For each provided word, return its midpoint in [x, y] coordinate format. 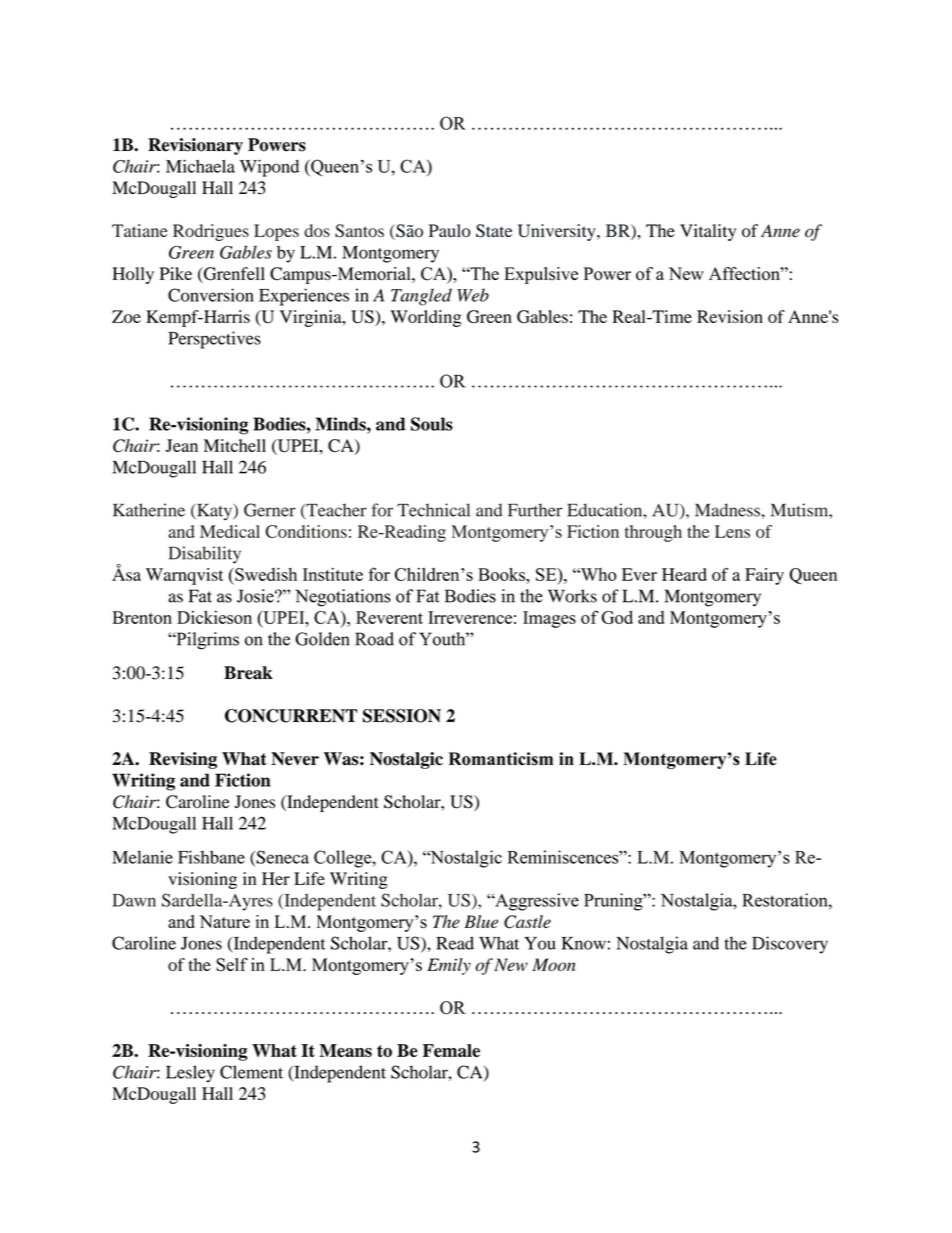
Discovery [790, 945]
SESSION [402, 716]
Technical [433, 510]
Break [248, 673]
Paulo [450, 230]
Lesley [190, 1074]
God [617, 617]
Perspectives [214, 340]
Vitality [708, 232]
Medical [230, 531]
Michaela [200, 166]
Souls [432, 424]
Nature [224, 921]
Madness [727, 510]
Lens [732, 531]
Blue [481, 921]
